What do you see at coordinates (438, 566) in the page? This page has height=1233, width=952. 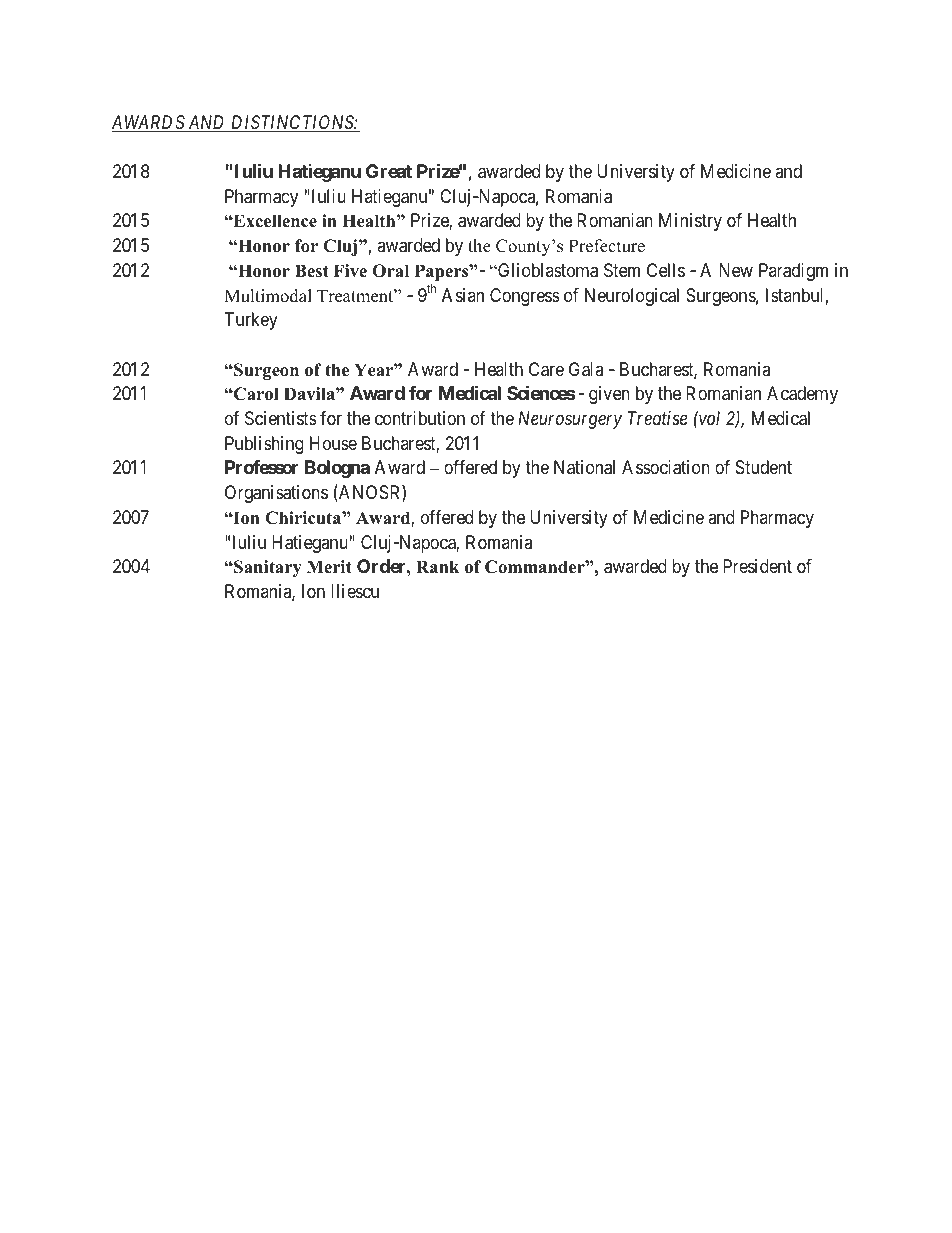 I see `Rank` at bounding box center [438, 566].
